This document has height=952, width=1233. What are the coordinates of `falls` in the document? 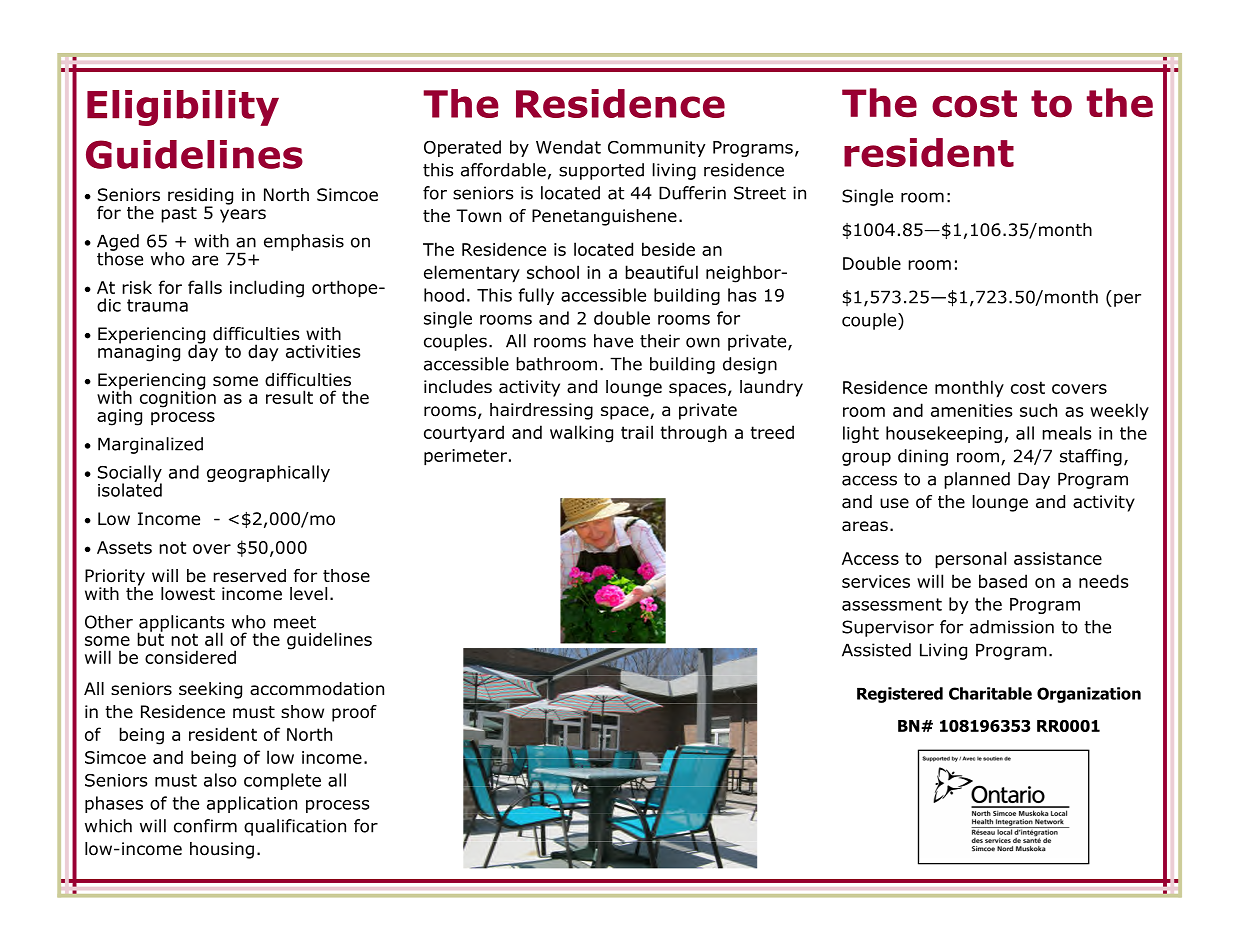 It's located at (205, 287).
